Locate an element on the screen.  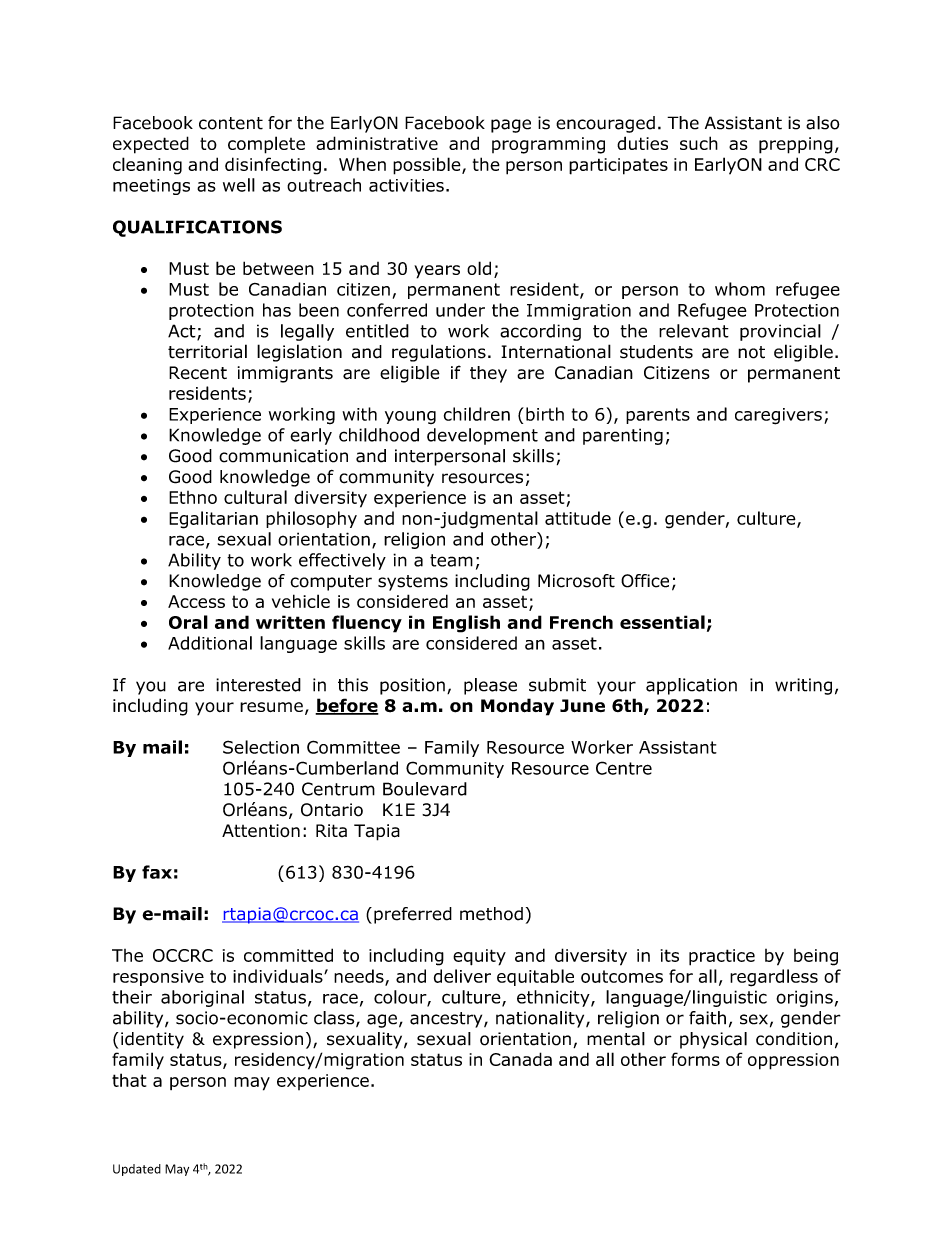
Canada is located at coordinates (520, 1059).
